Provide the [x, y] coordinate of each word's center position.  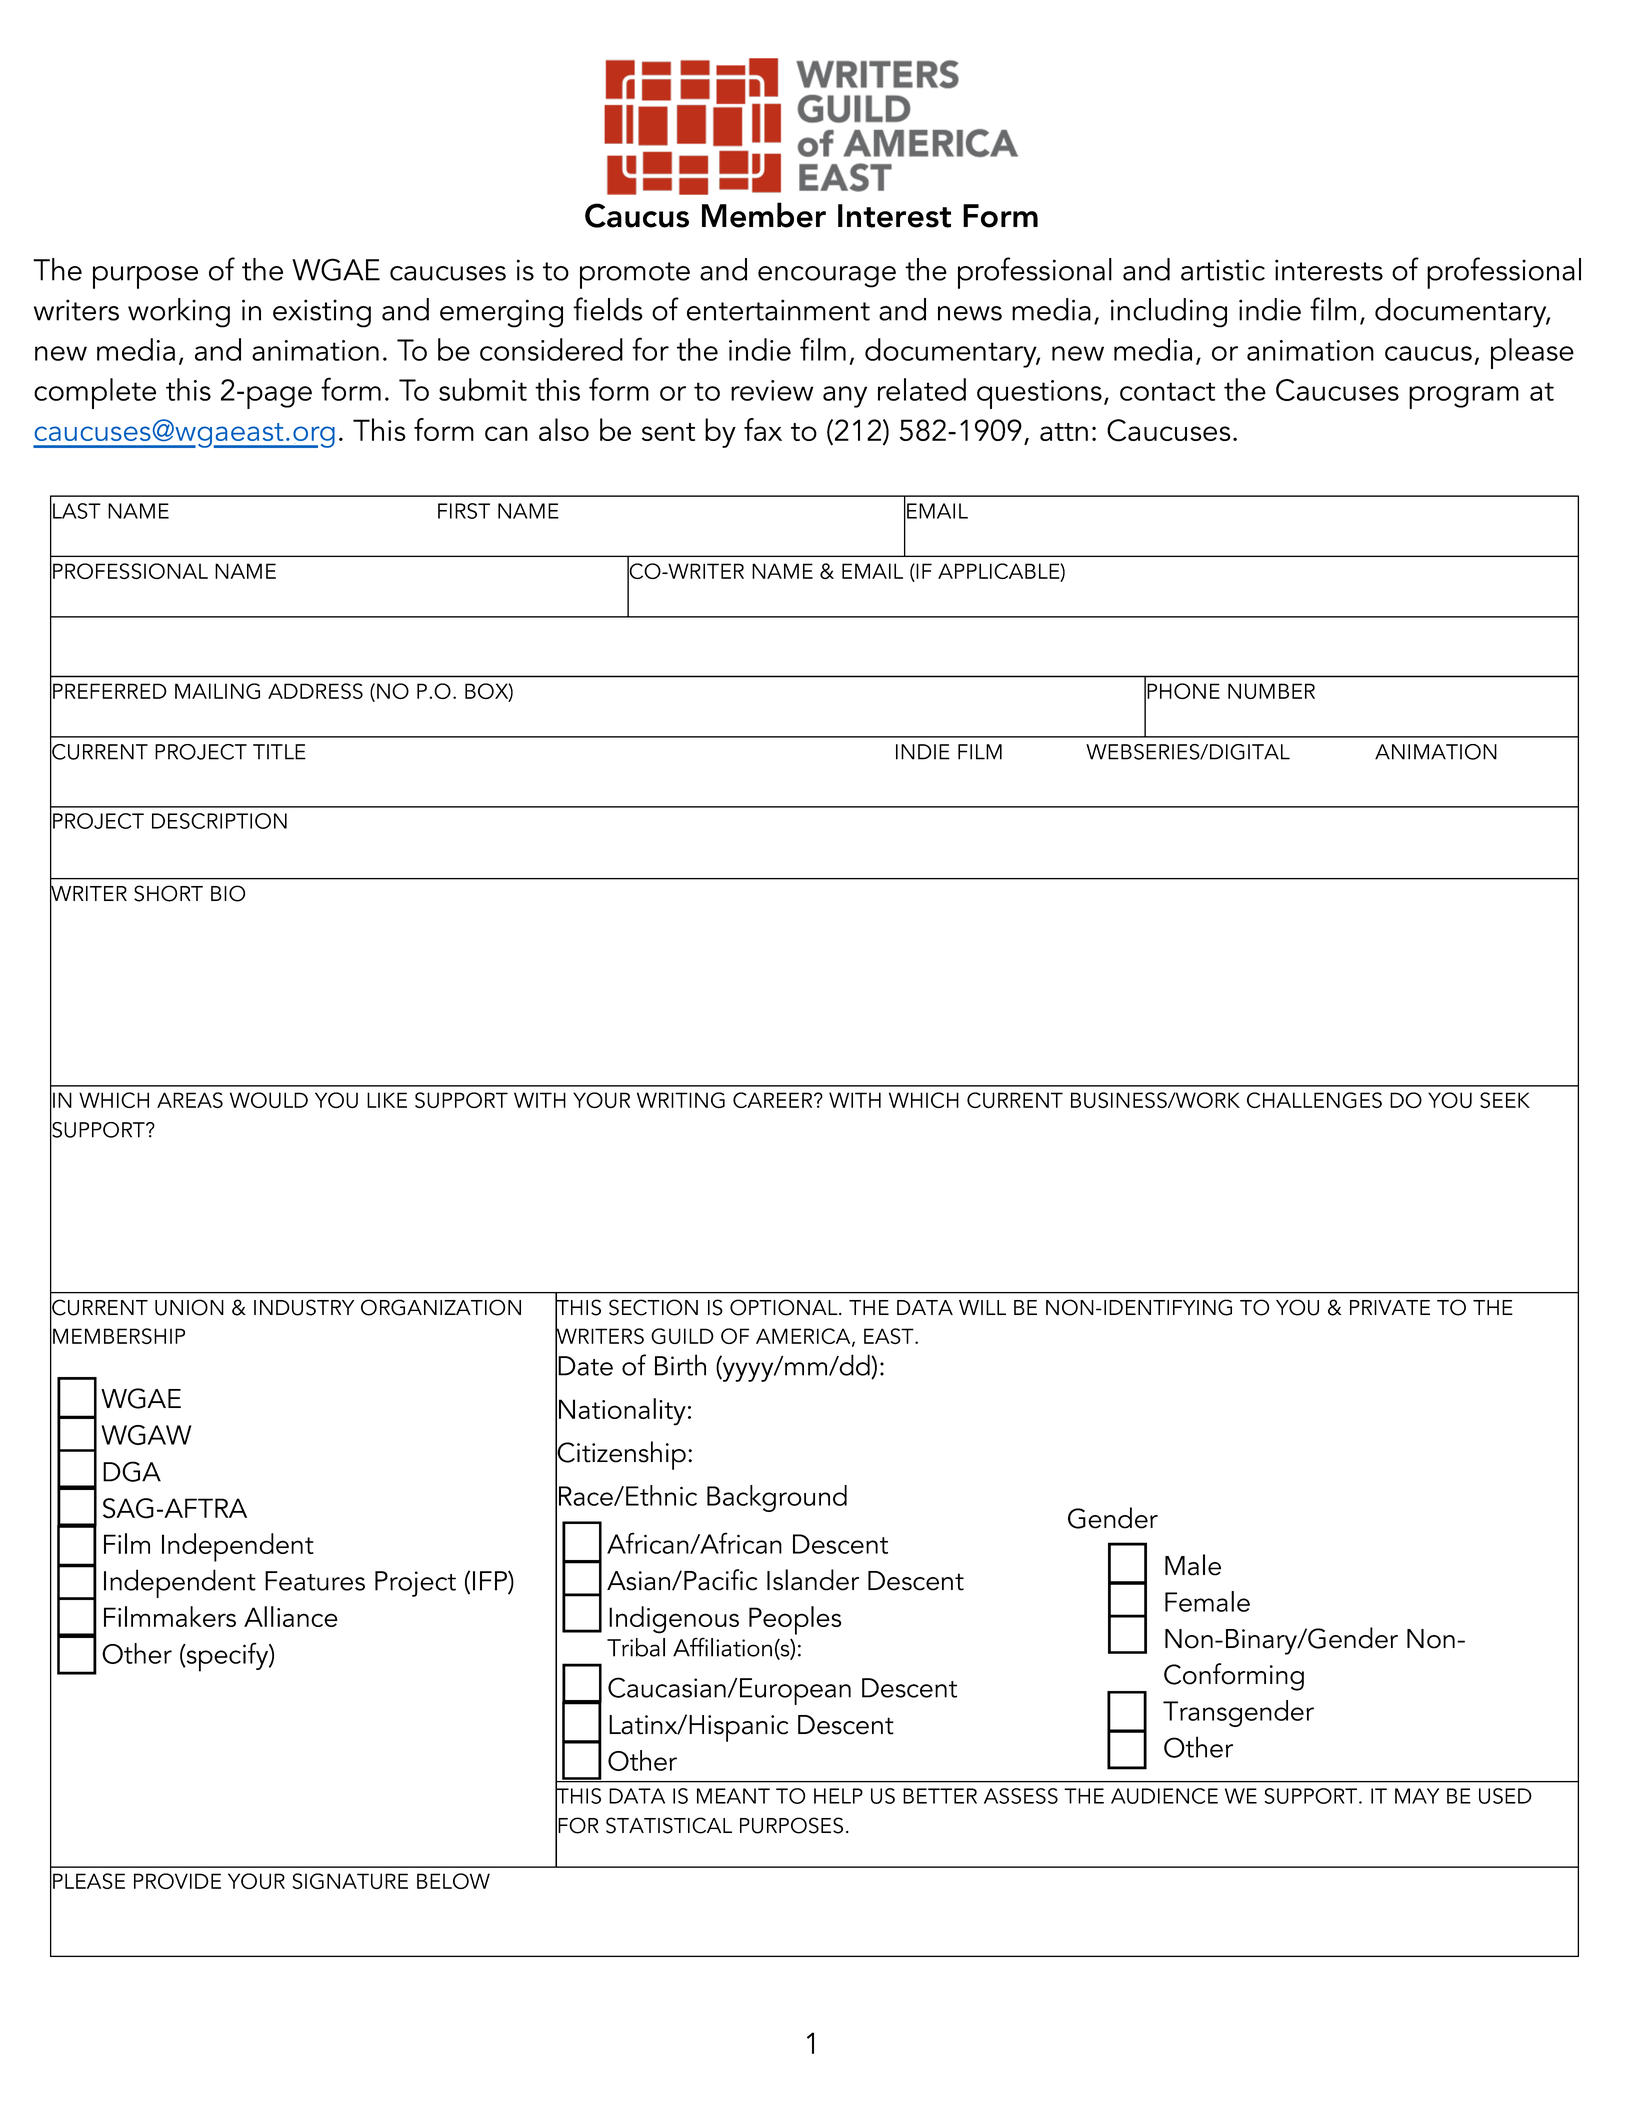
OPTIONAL [785, 1307]
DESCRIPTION [219, 821]
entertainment [778, 310]
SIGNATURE [350, 1881]
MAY [1417, 1796]
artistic [1223, 270]
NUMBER [1271, 691]
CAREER [774, 1100]
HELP [838, 1796]
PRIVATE [1390, 1307]
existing [322, 313]
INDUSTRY [304, 1307]
